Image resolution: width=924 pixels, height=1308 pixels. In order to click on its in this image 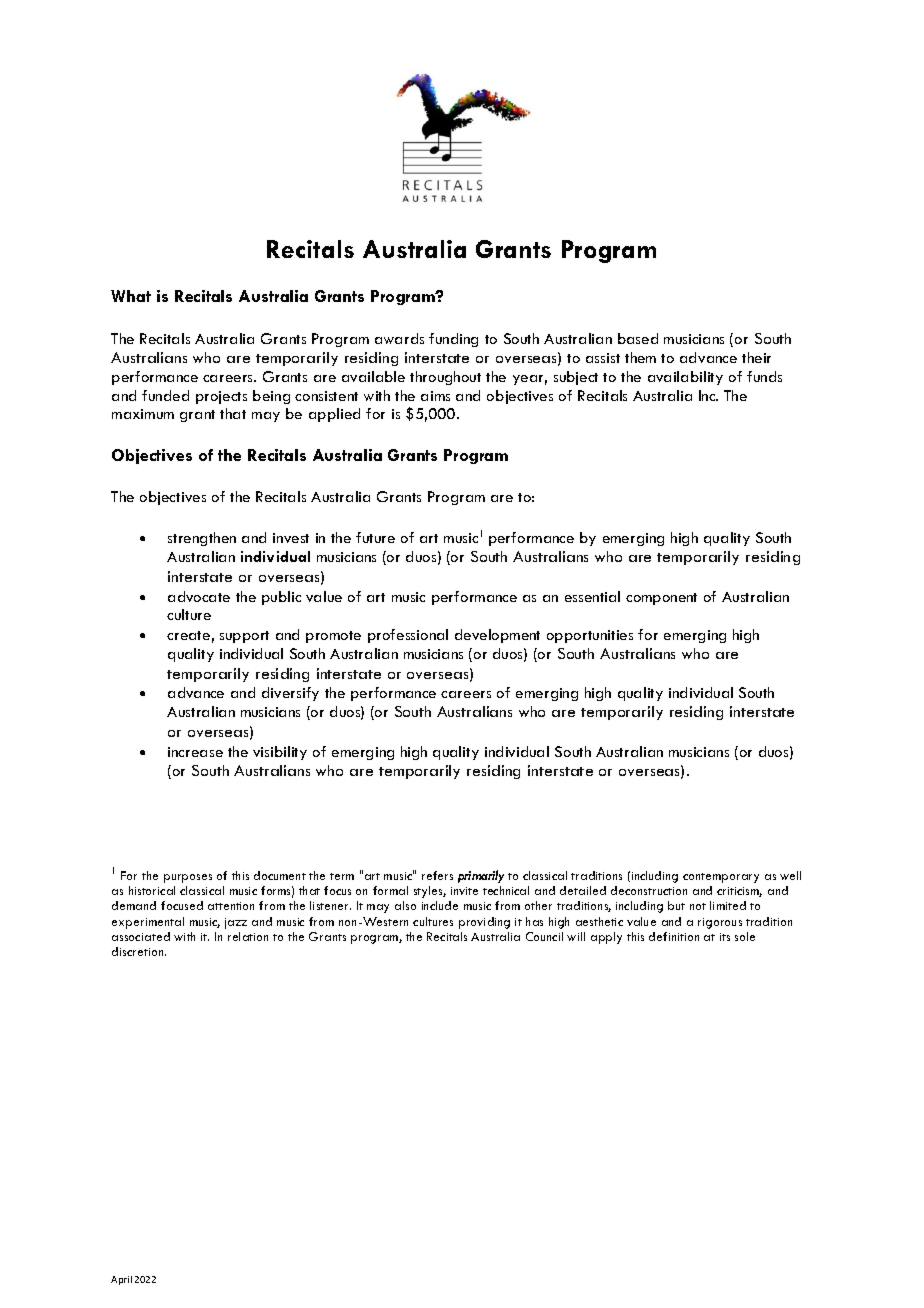, I will do `click(725, 937)`.
